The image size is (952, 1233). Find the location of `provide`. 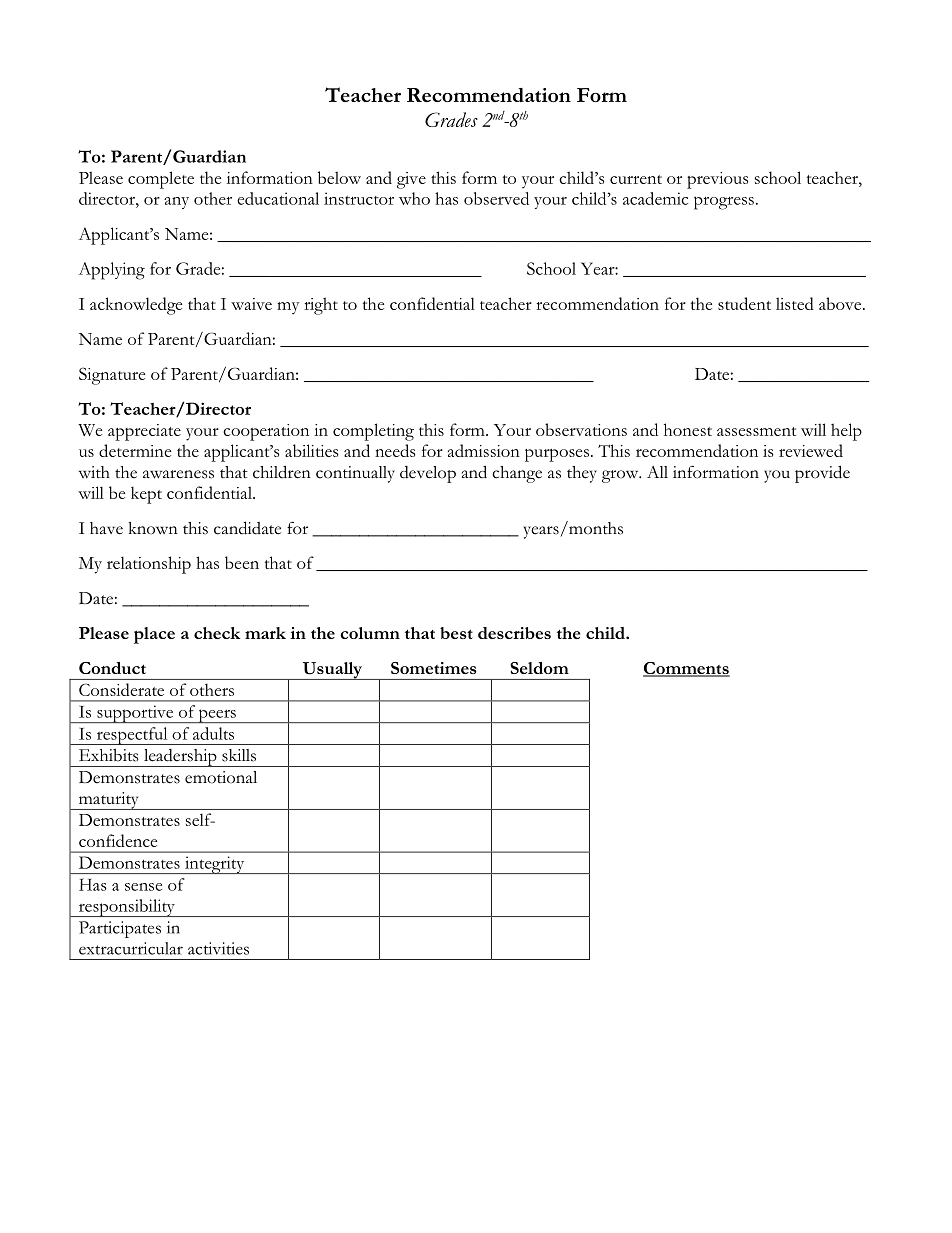

provide is located at coordinates (822, 474).
